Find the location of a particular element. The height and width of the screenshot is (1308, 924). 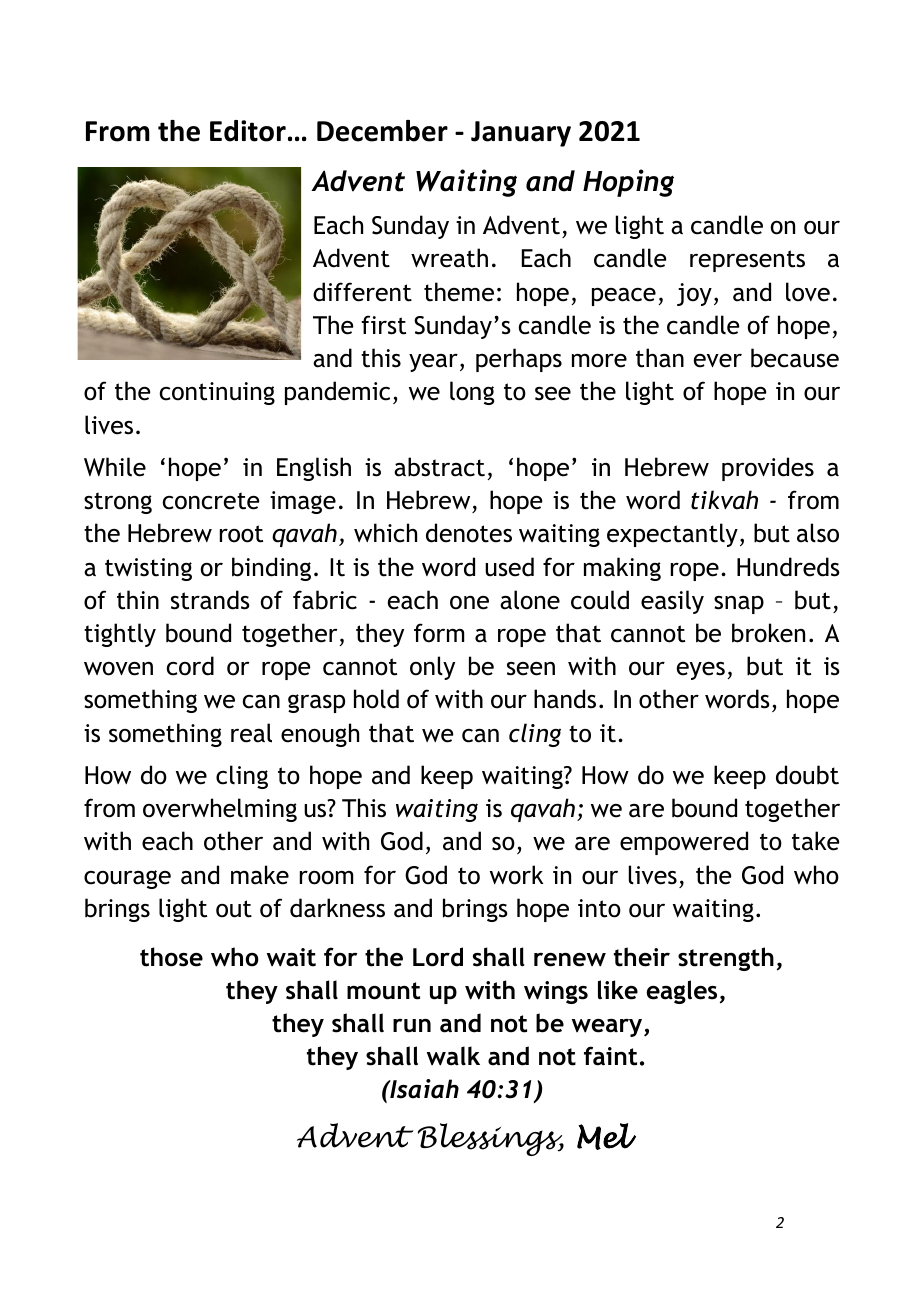

Hoping is located at coordinates (628, 183).
